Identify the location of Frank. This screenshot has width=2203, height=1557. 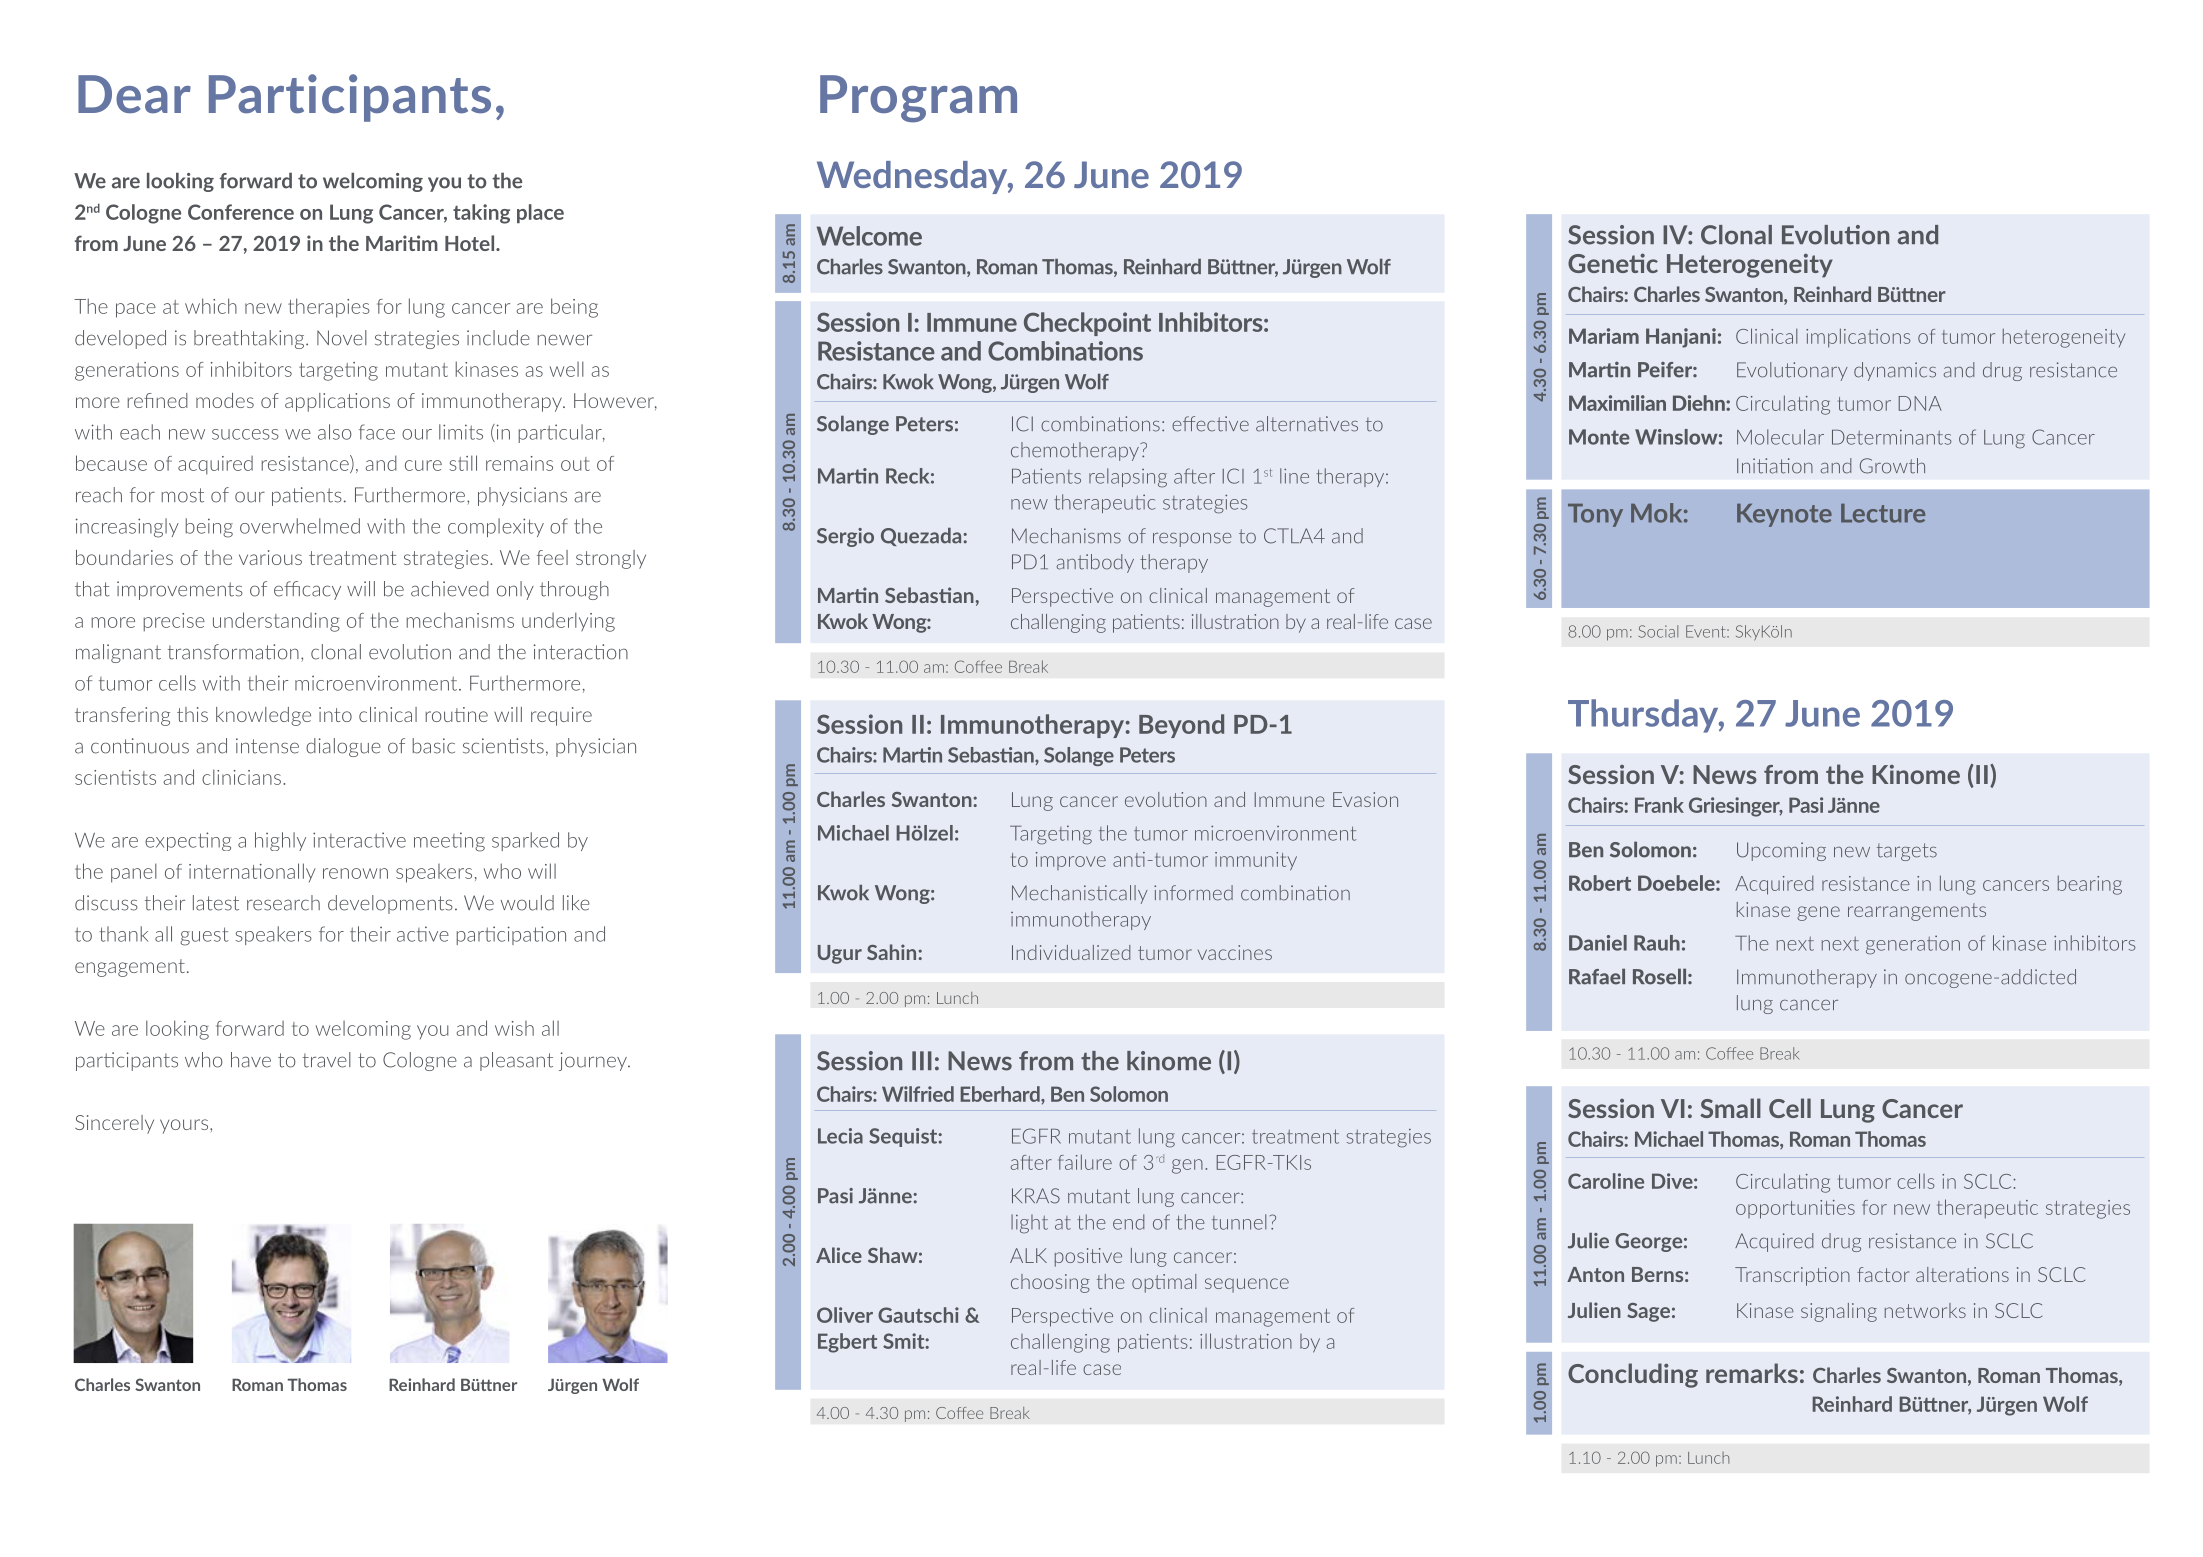
(1659, 805).
